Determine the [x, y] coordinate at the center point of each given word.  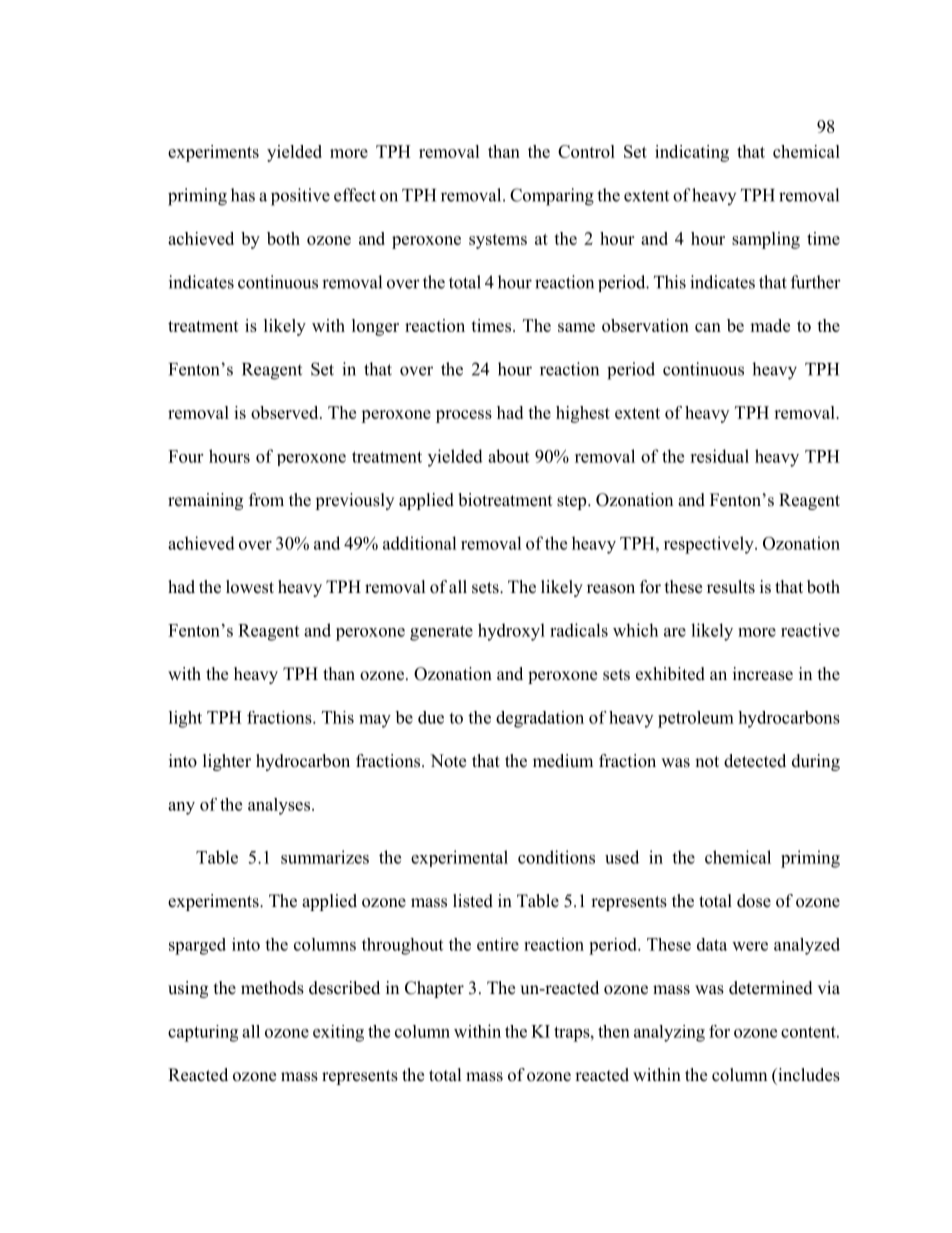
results [731, 587]
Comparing [552, 197]
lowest [250, 587]
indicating [692, 153]
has [243, 195]
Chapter [434, 989]
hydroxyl [511, 632]
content [809, 1032]
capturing [203, 1033]
